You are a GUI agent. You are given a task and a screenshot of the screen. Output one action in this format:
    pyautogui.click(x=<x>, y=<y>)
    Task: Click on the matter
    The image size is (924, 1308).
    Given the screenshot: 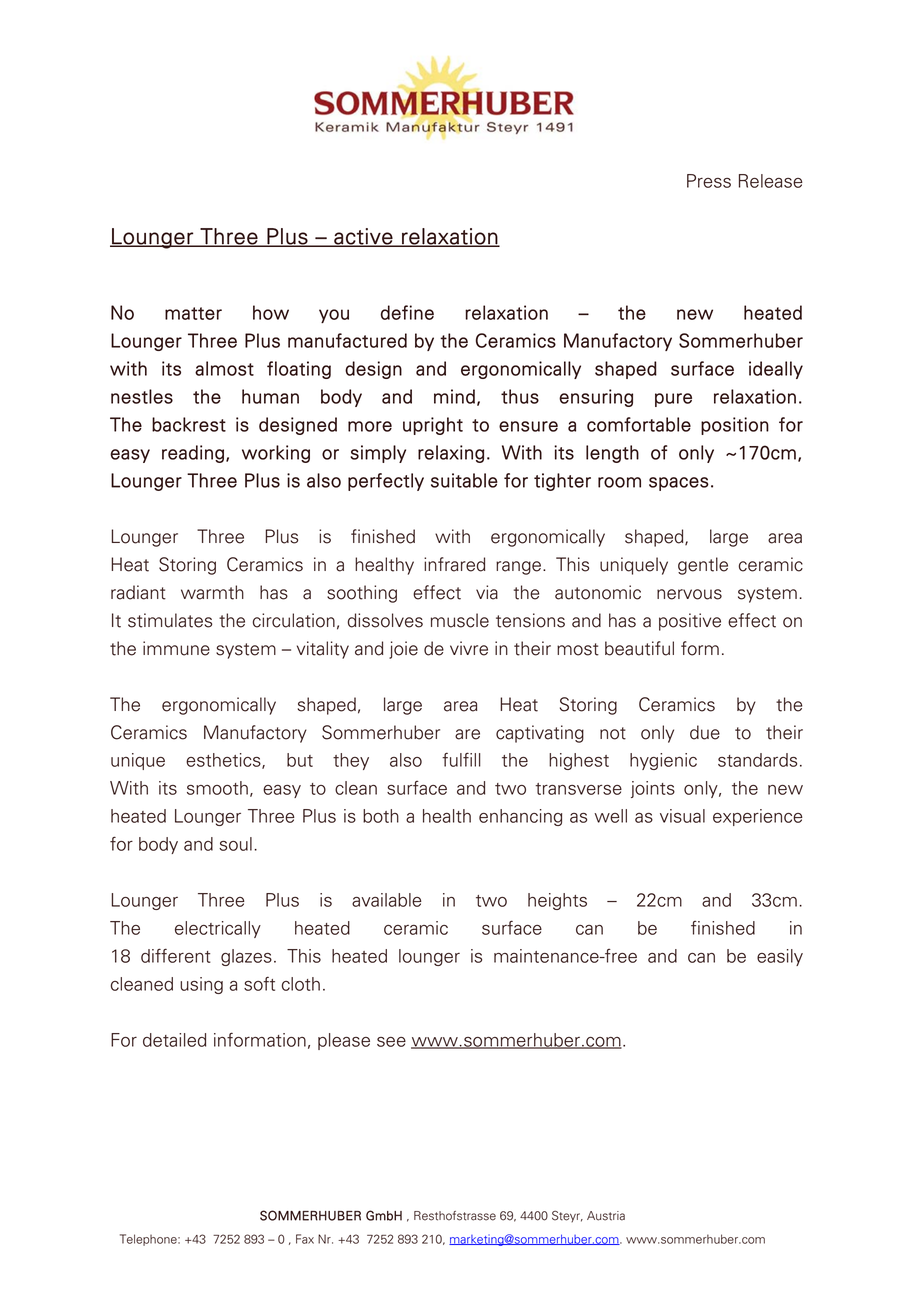 What is the action you would take?
    pyautogui.click(x=193, y=313)
